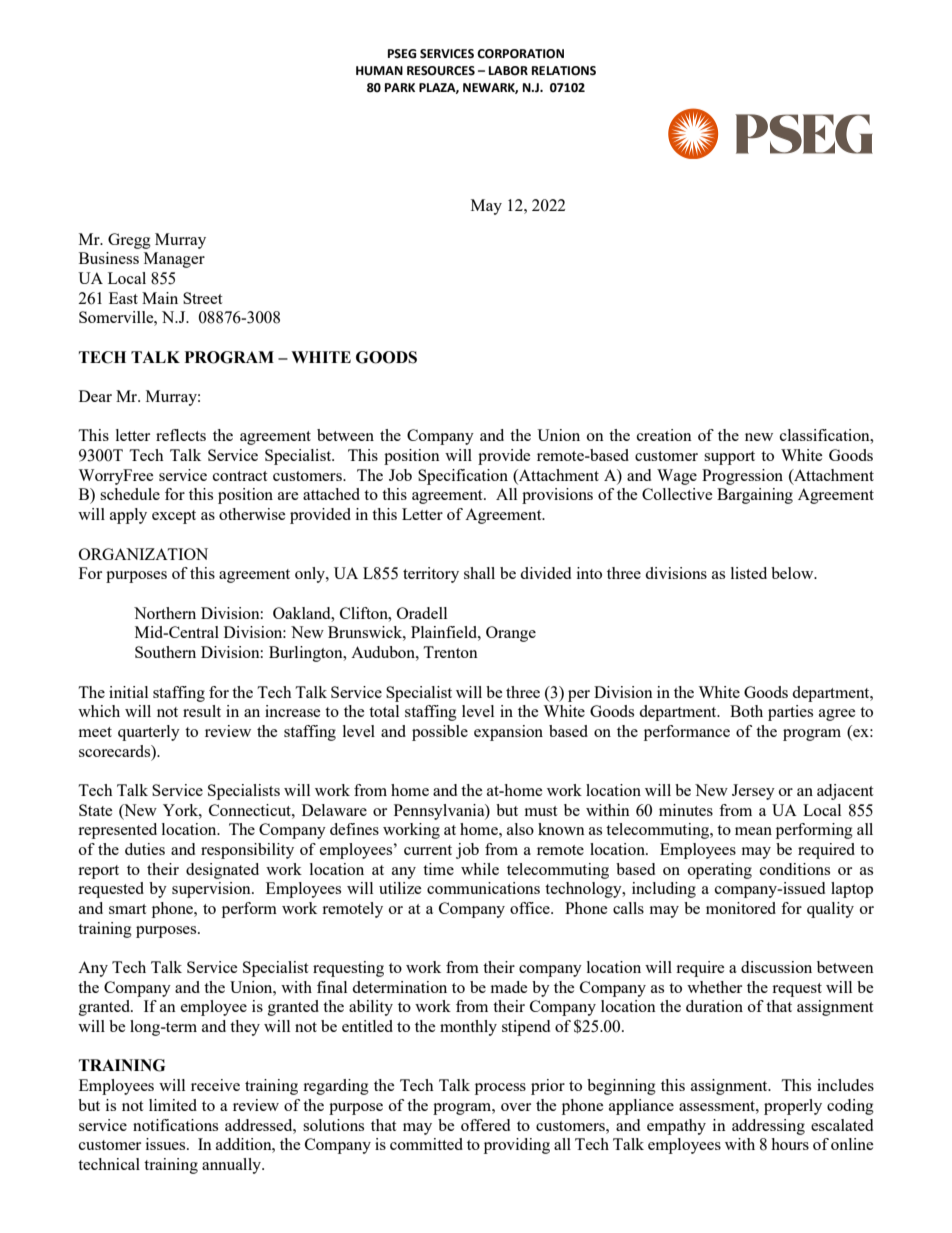  Describe the element at coordinates (485, 1125) in the screenshot. I see `offered` at that location.
